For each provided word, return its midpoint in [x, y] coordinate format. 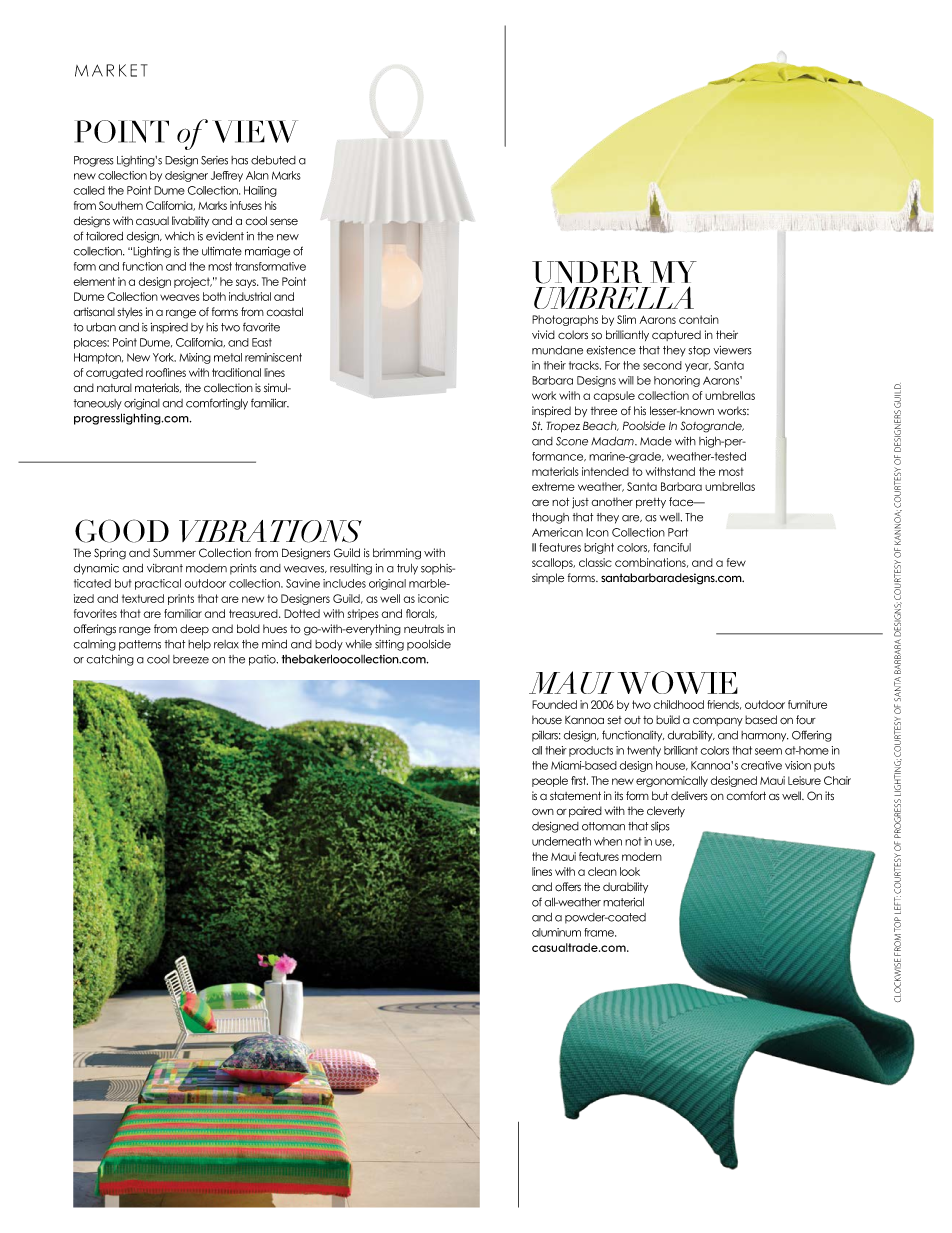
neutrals [424, 629]
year [698, 367]
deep [194, 629]
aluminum [556, 932]
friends [724, 705]
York [164, 357]
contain [699, 319]
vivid [543, 334]
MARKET [111, 70]
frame [600, 932]
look [630, 871]
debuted [273, 160]
